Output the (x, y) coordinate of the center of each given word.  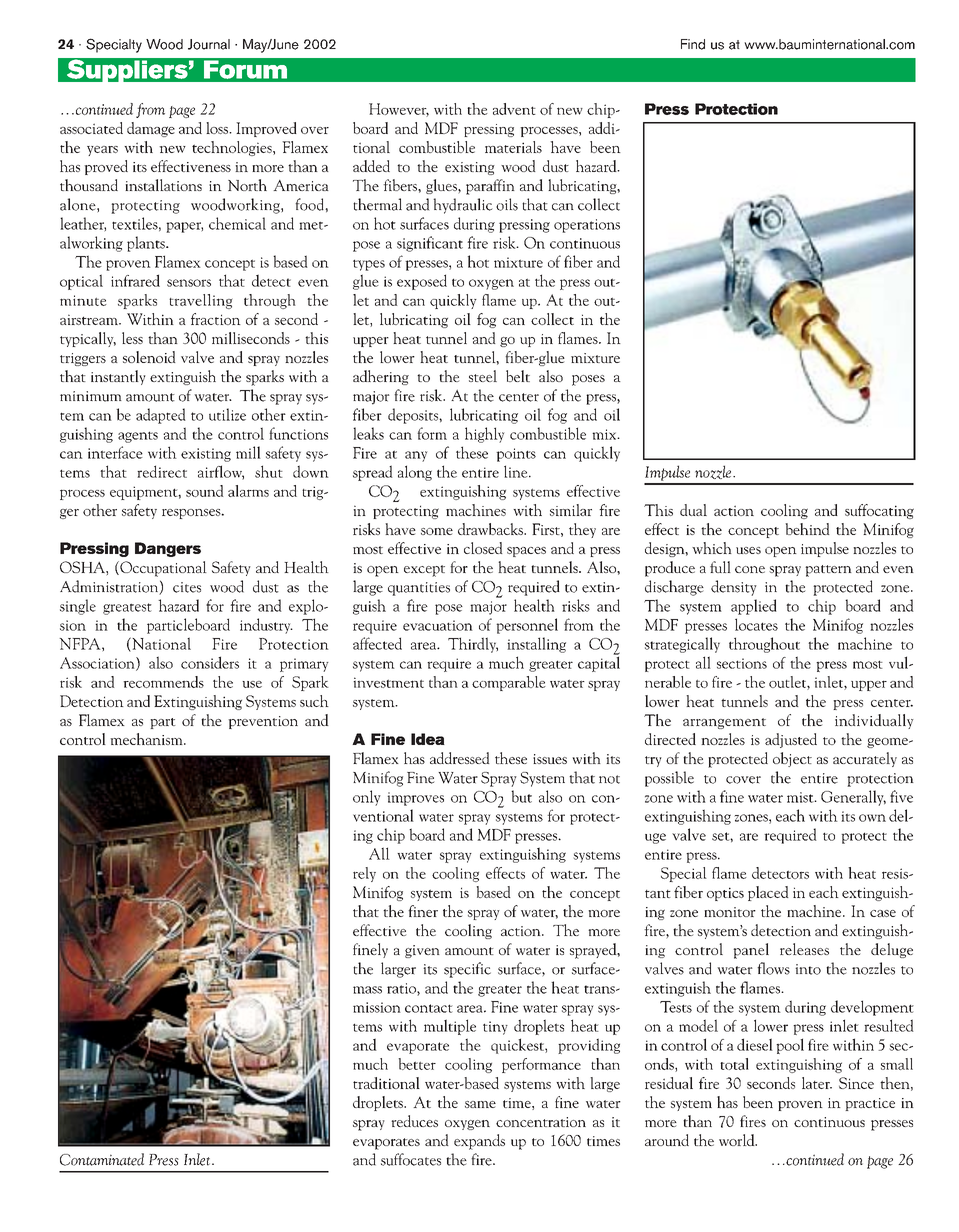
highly (484, 435)
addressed (459, 758)
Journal (209, 44)
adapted (161, 416)
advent (514, 109)
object (792, 759)
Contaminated (102, 1159)
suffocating (879, 511)
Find (693, 44)
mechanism (147, 739)
